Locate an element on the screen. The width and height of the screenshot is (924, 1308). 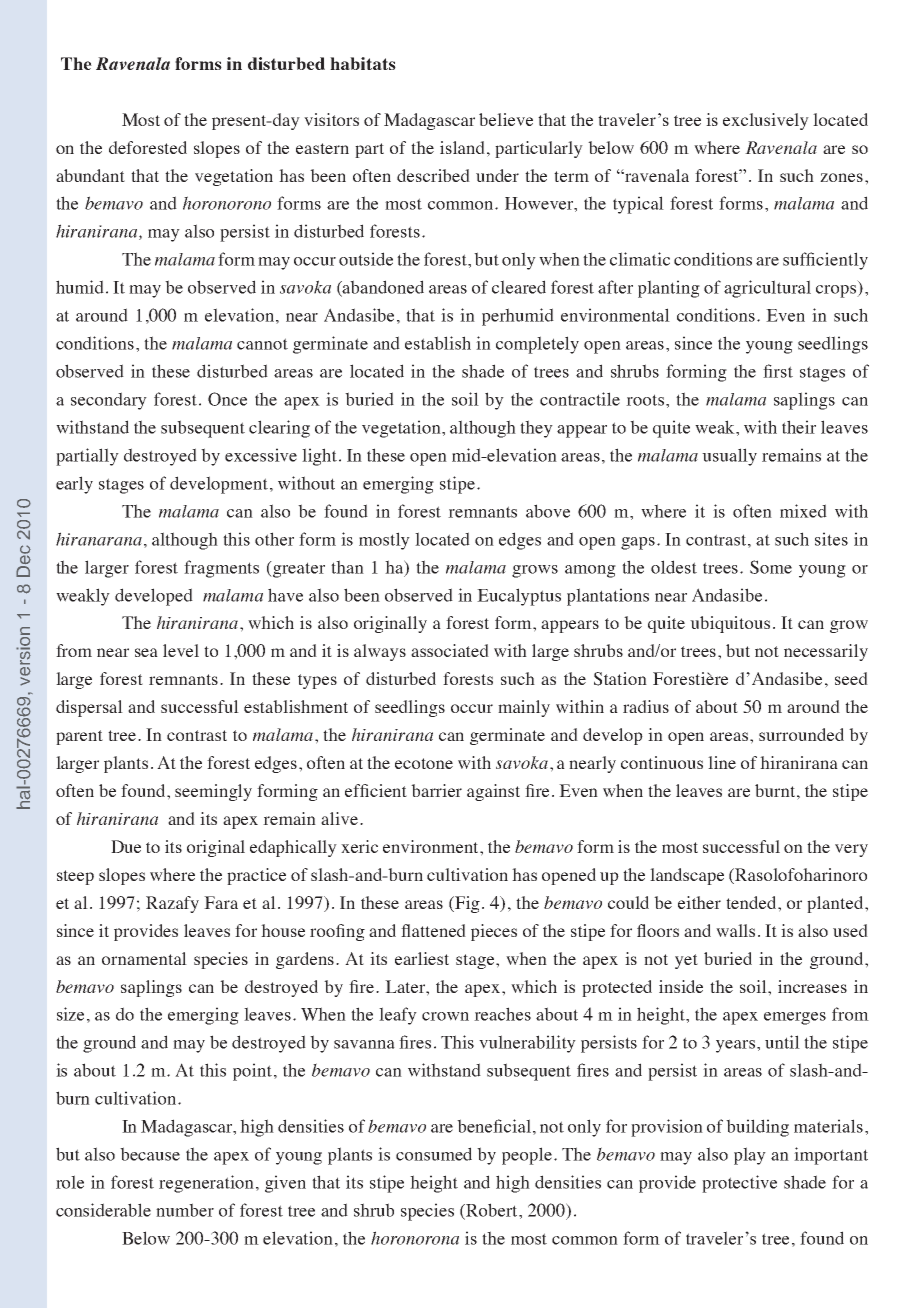
exclusively is located at coordinates (766, 121).
